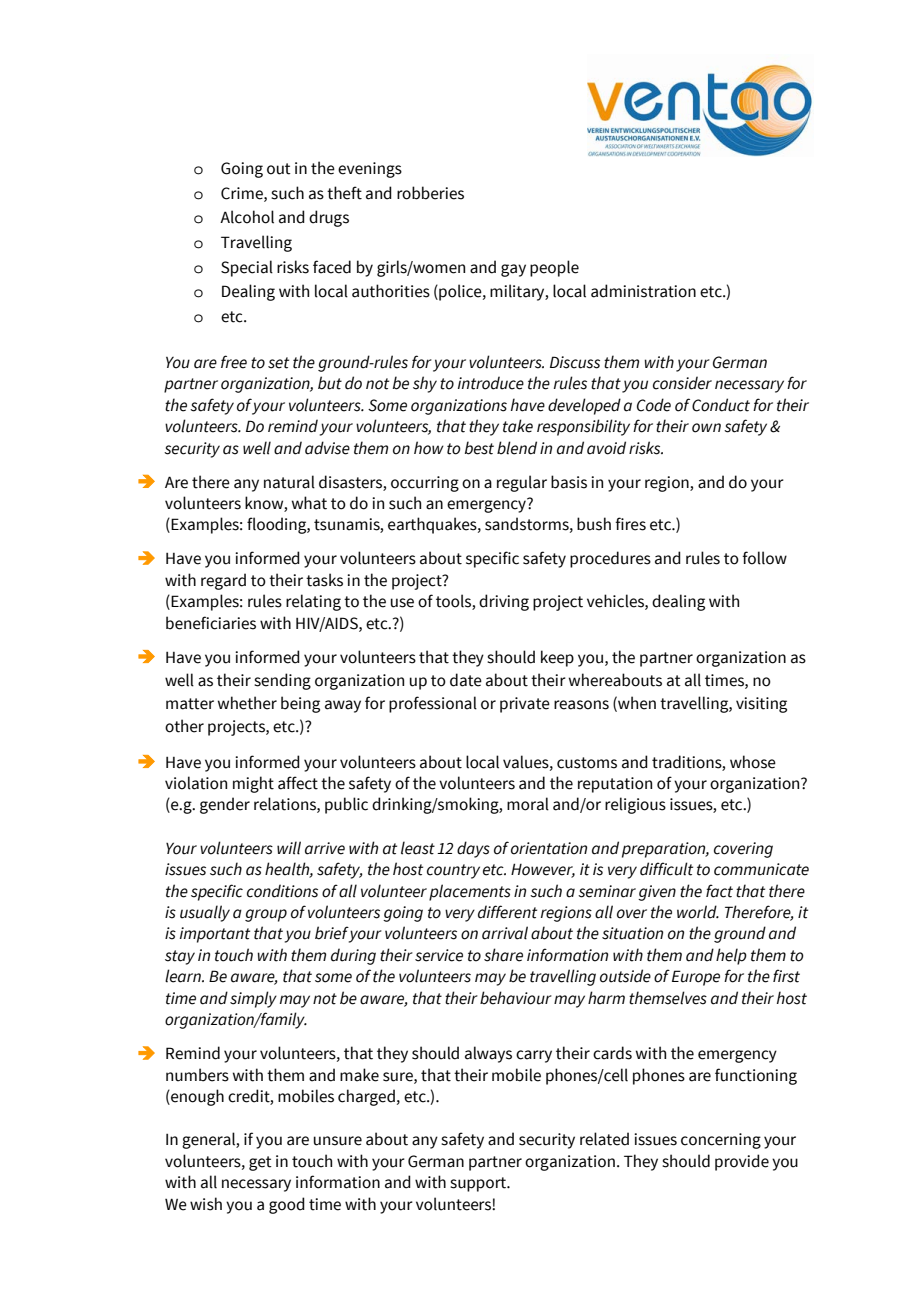 This screenshot has width=924, height=1307. What do you see at coordinates (247, 217) in the screenshot?
I see `Alcohol` at bounding box center [247, 217].
